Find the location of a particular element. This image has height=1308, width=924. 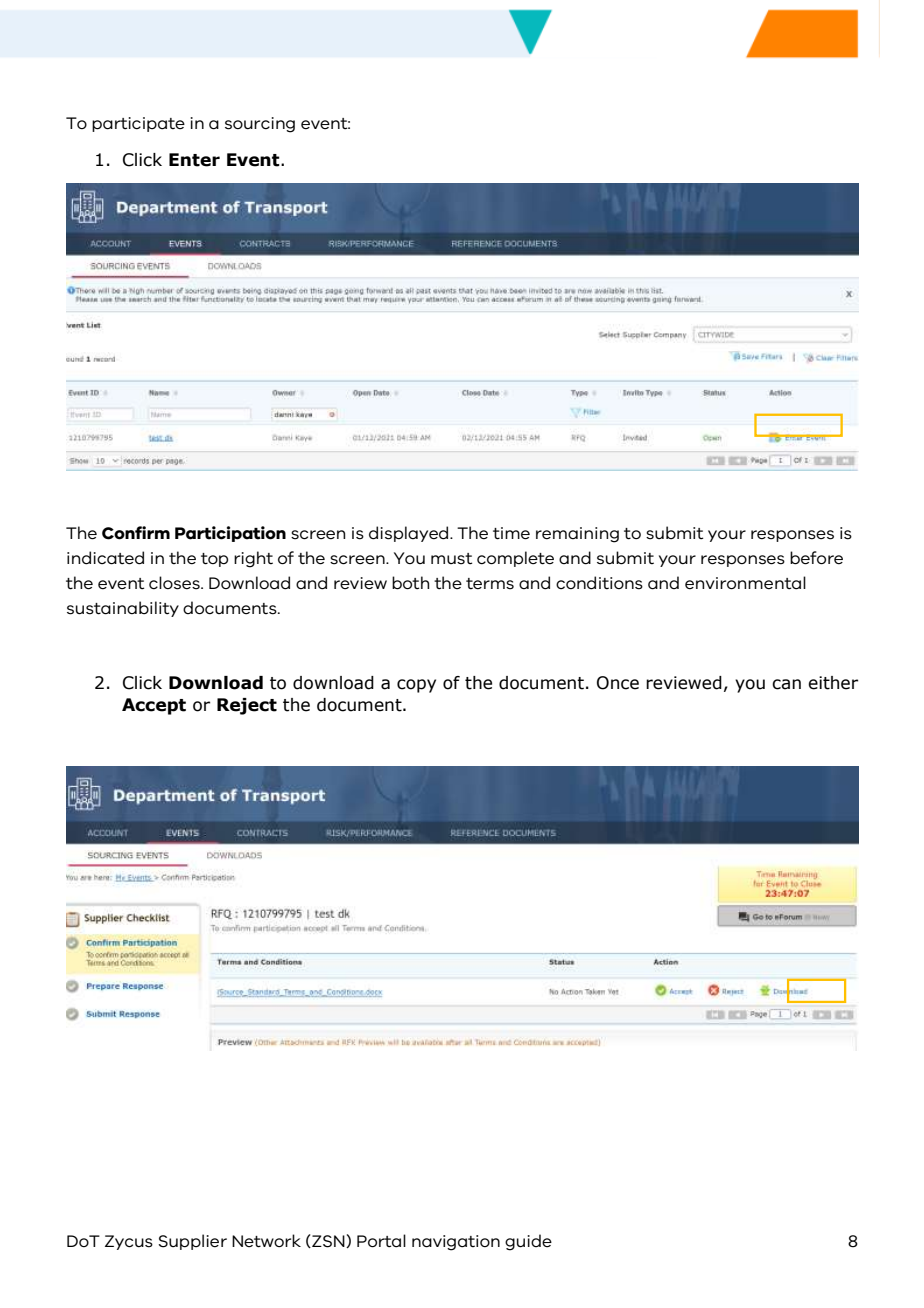

Supplier is located at coordinates (192, 1242).
